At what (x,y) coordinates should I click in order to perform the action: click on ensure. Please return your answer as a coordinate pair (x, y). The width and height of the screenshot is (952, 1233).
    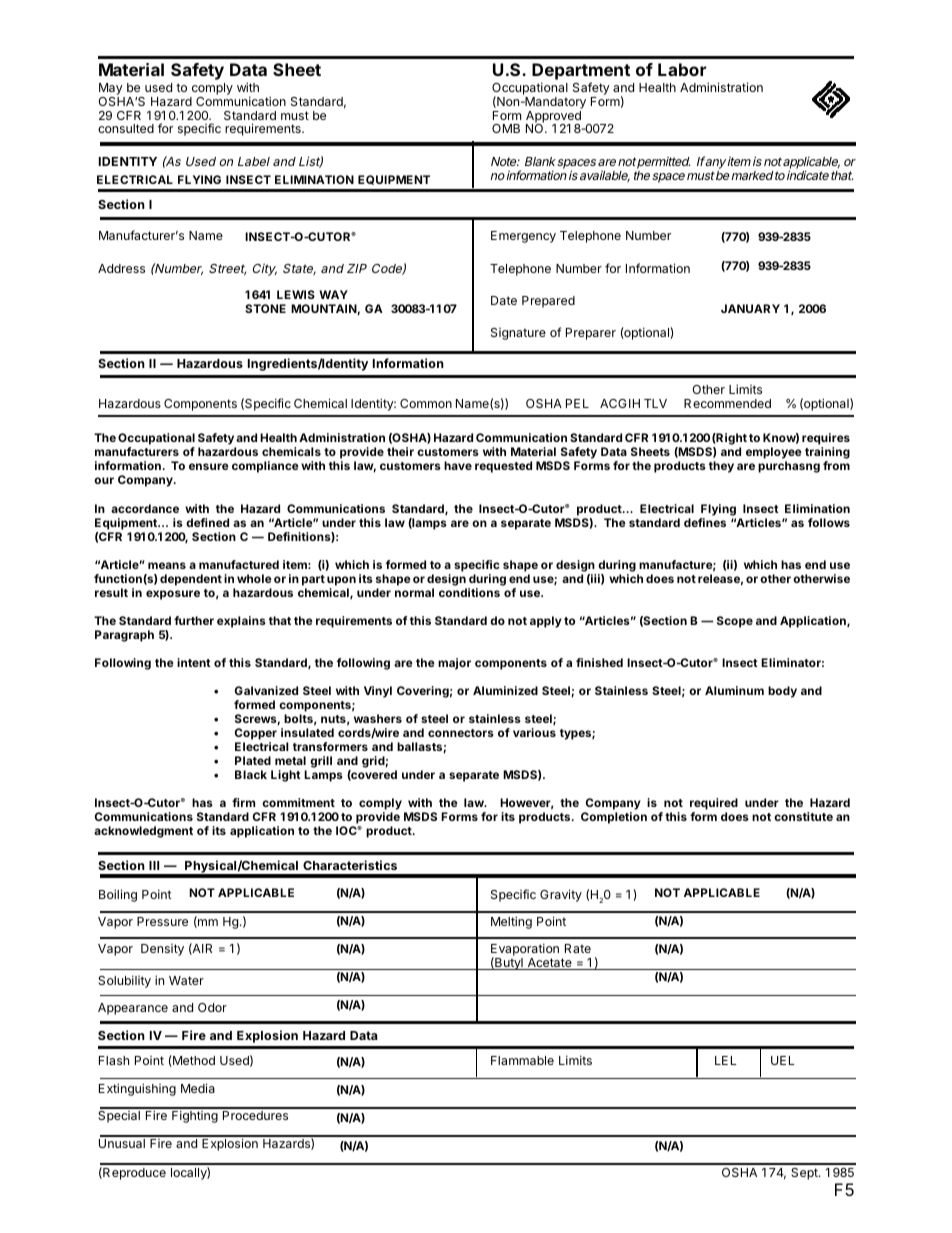
    Looking at the image, I should click on (209, 466).
